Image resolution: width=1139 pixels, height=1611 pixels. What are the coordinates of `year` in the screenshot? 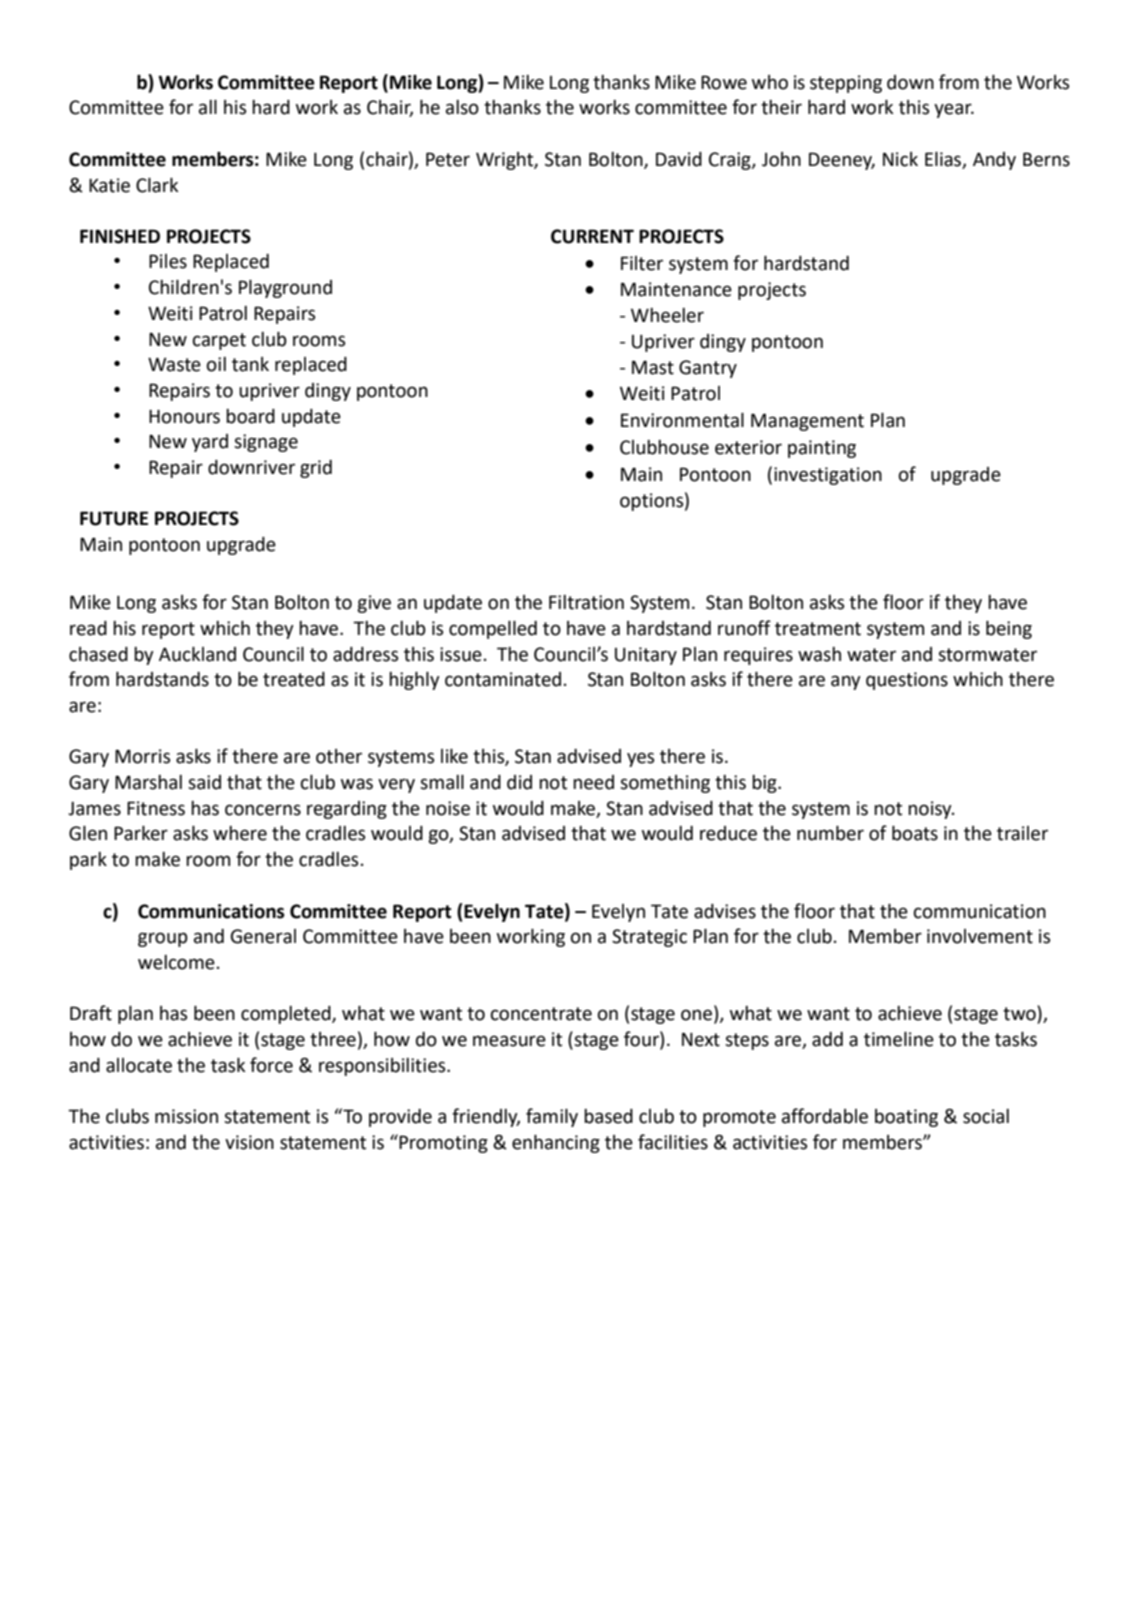 It's located at (954, 110).
